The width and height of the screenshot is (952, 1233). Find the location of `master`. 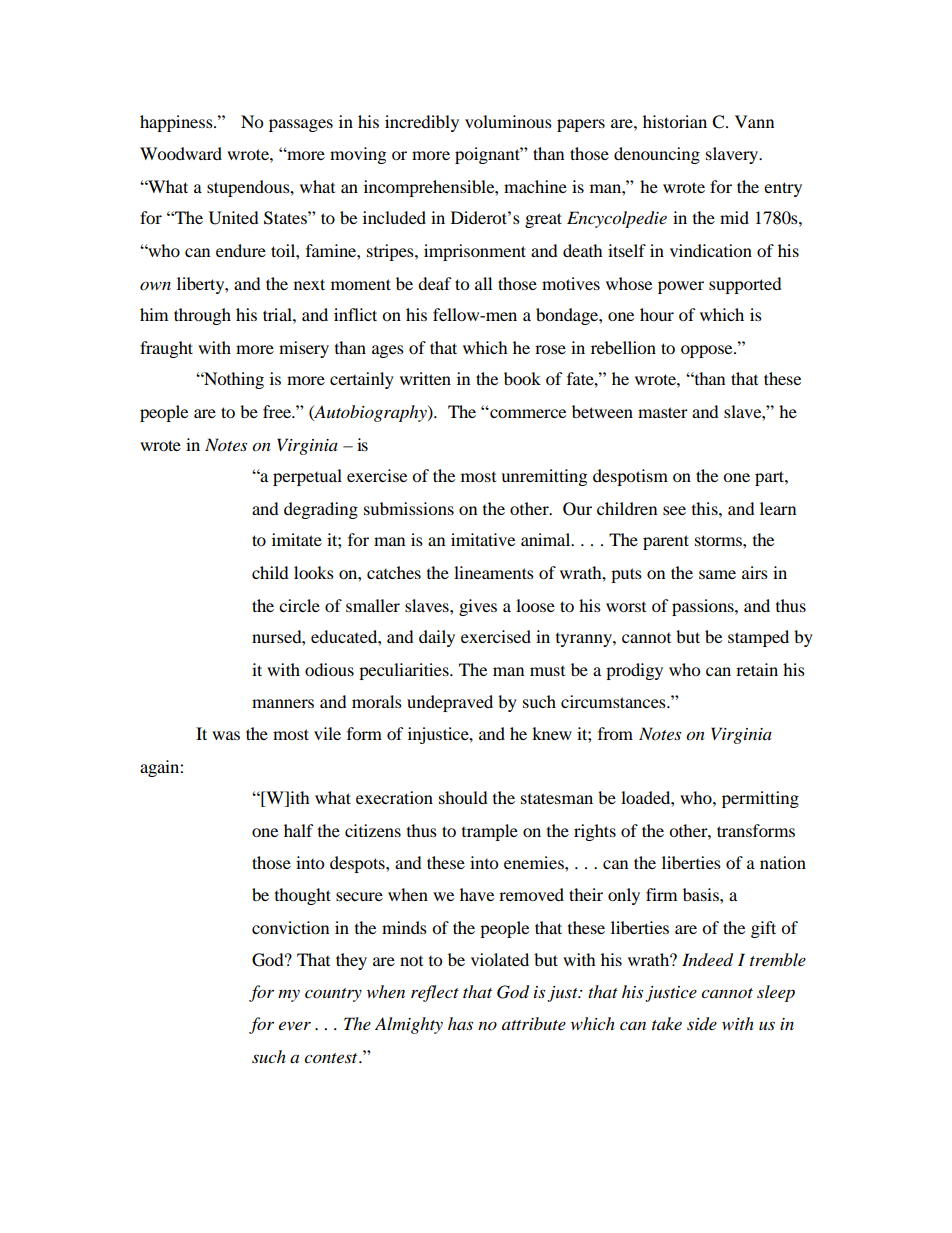

master is located at coordinates (663, 412).
